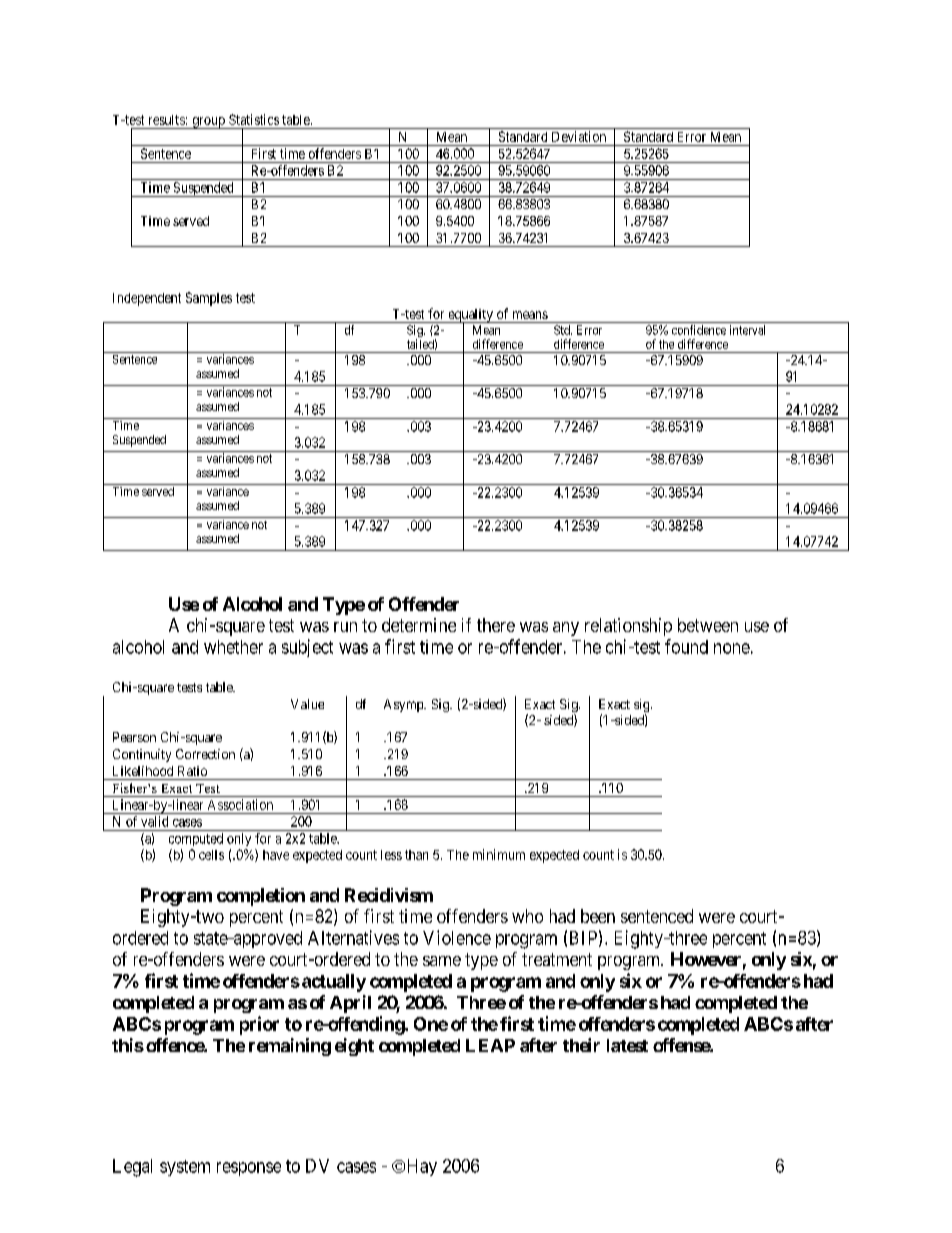  Describe the element at coordinates (686, 646) in the image. I see `found` at that location.
